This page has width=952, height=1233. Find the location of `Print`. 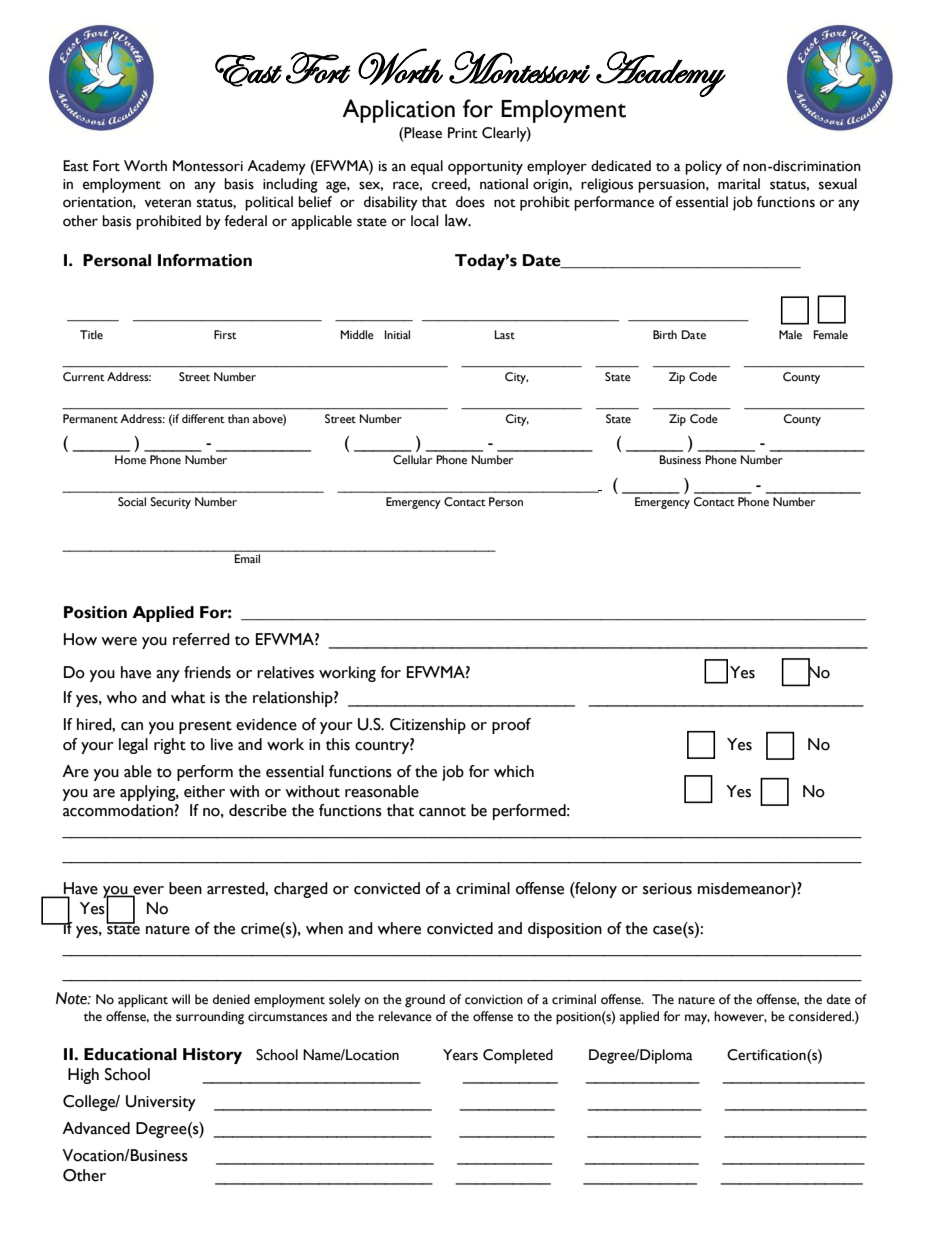

Print is located at coordinates (463, 133).
